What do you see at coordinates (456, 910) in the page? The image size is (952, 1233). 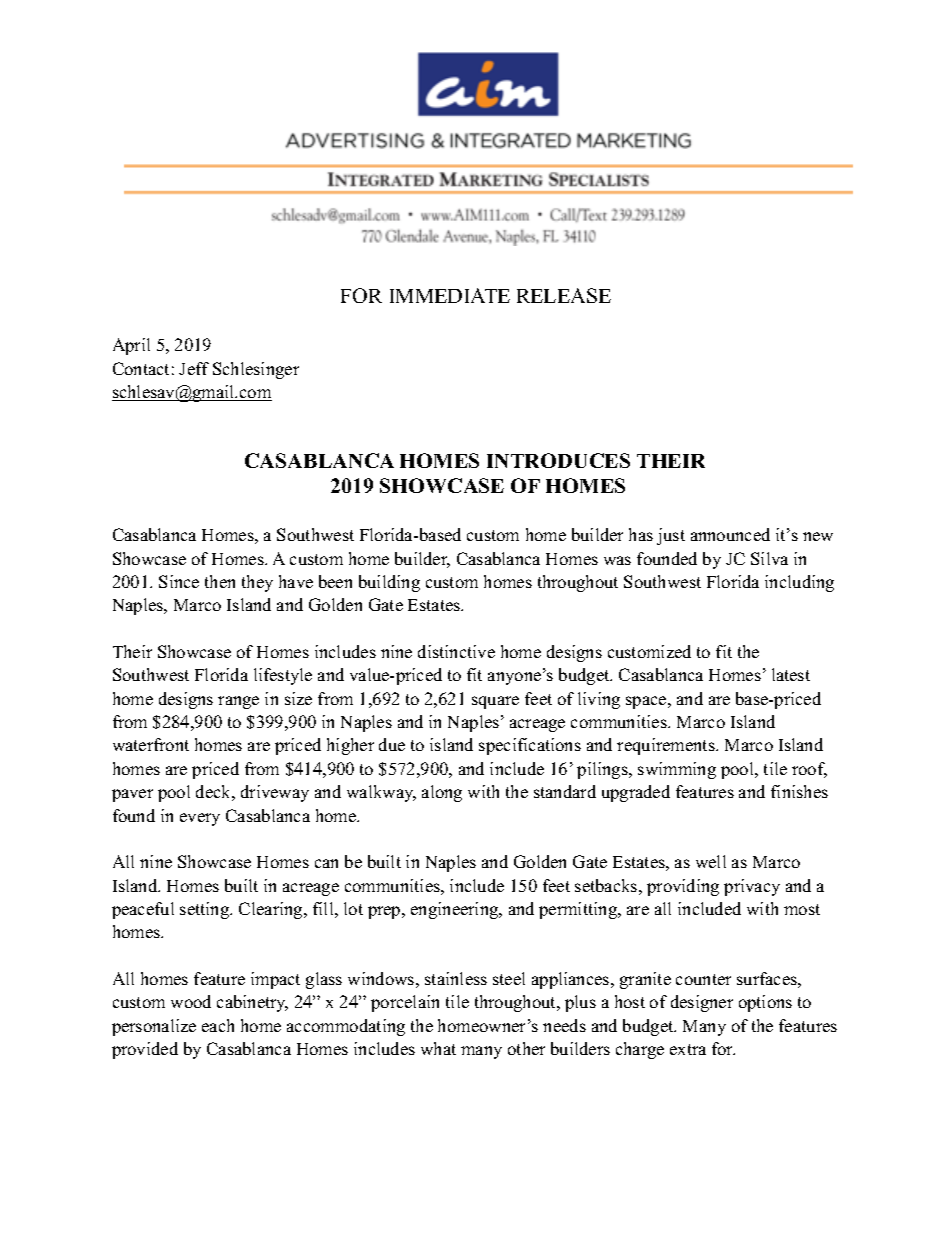 I see `engineering` at bounding box center [456, 910].
